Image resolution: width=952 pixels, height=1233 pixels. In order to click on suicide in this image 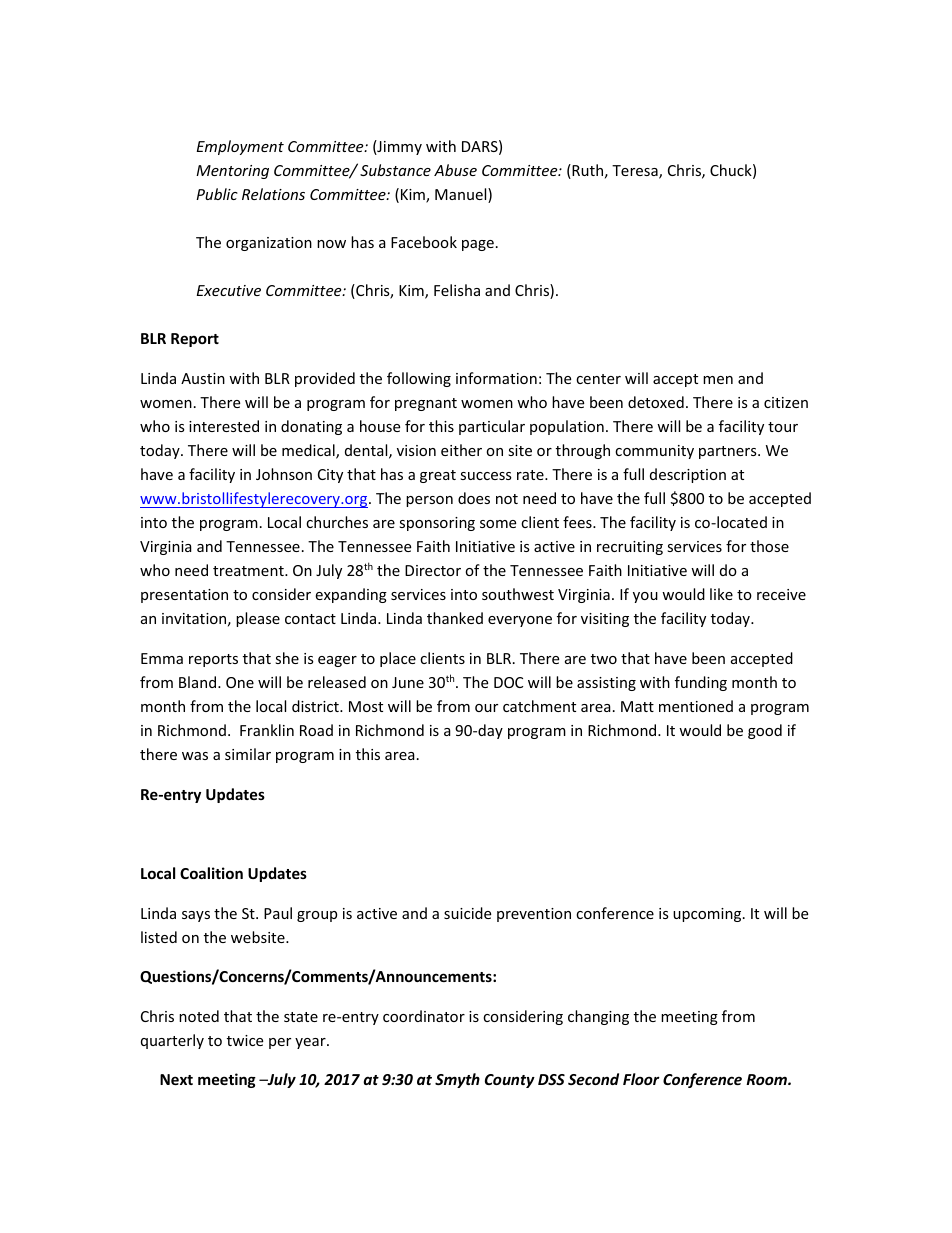, I will do `click(467, 913)`.
